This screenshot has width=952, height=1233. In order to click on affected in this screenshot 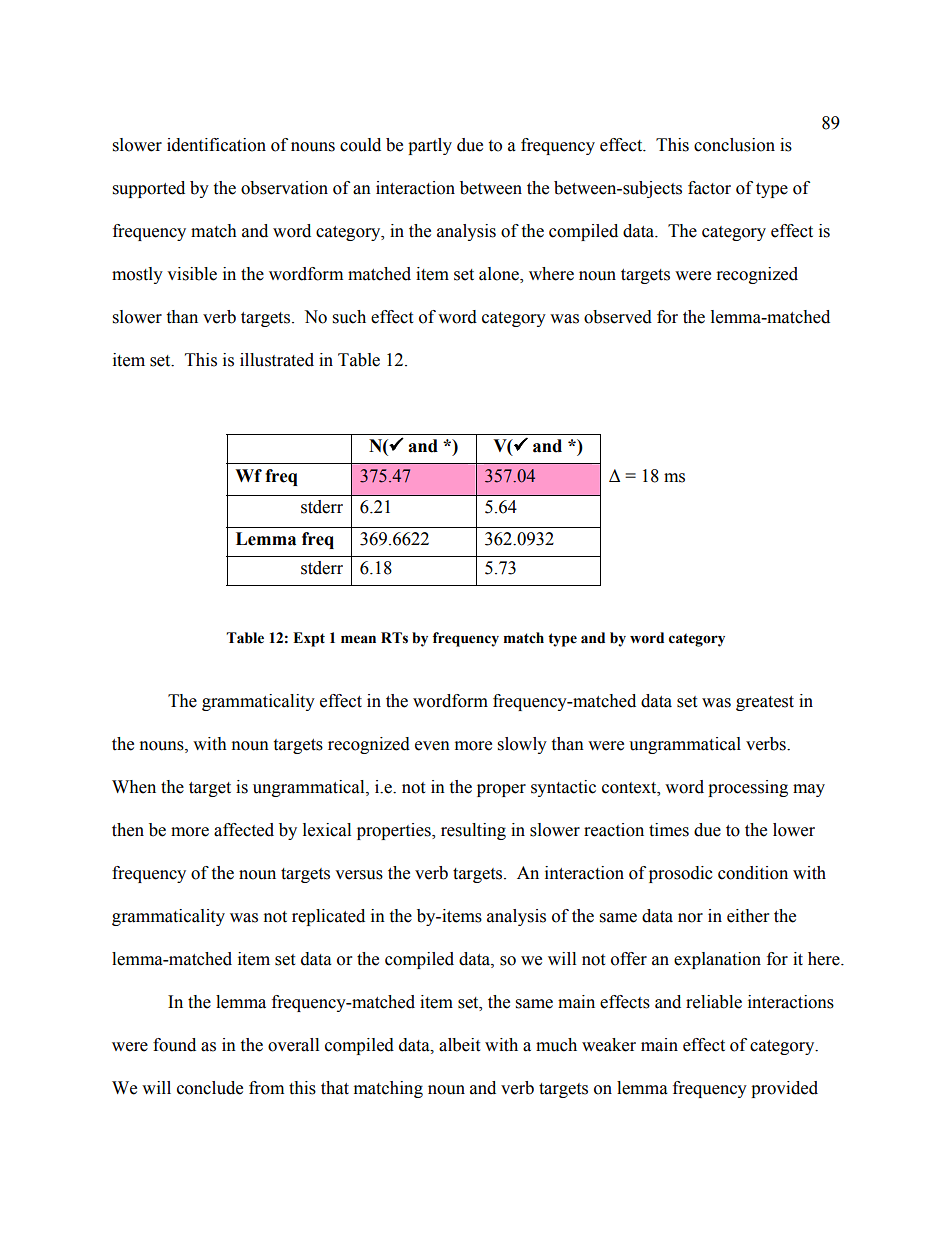, I will do `click(244, 830)`.
